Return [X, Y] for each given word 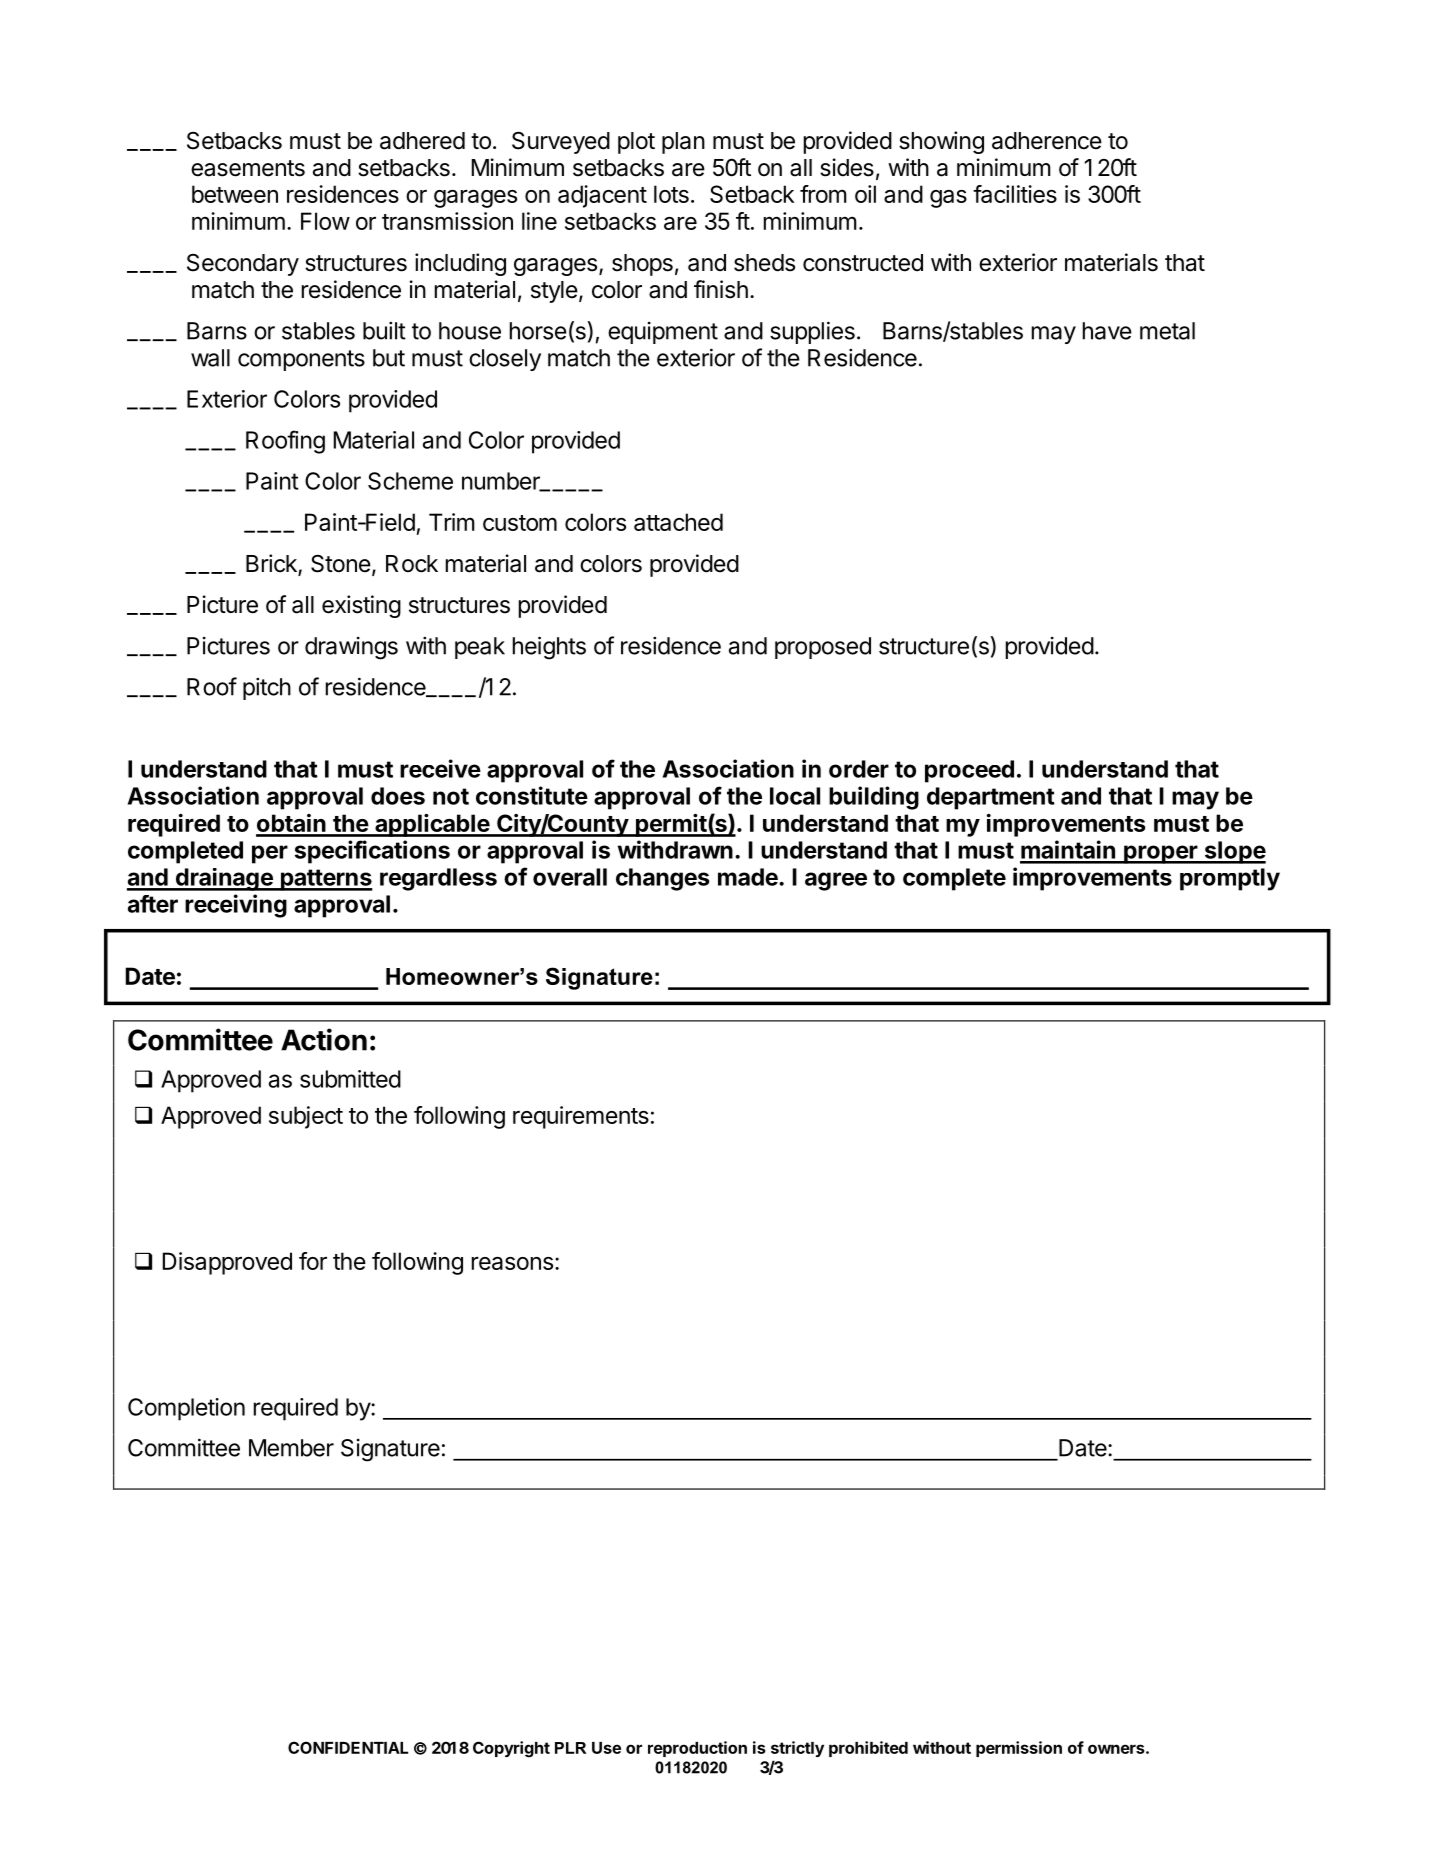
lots [671, 194]
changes [663, 879]
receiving [236, 906]
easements [248, 168]
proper [1160, 854]
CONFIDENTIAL [348, 1747]
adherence [1047, 141]
